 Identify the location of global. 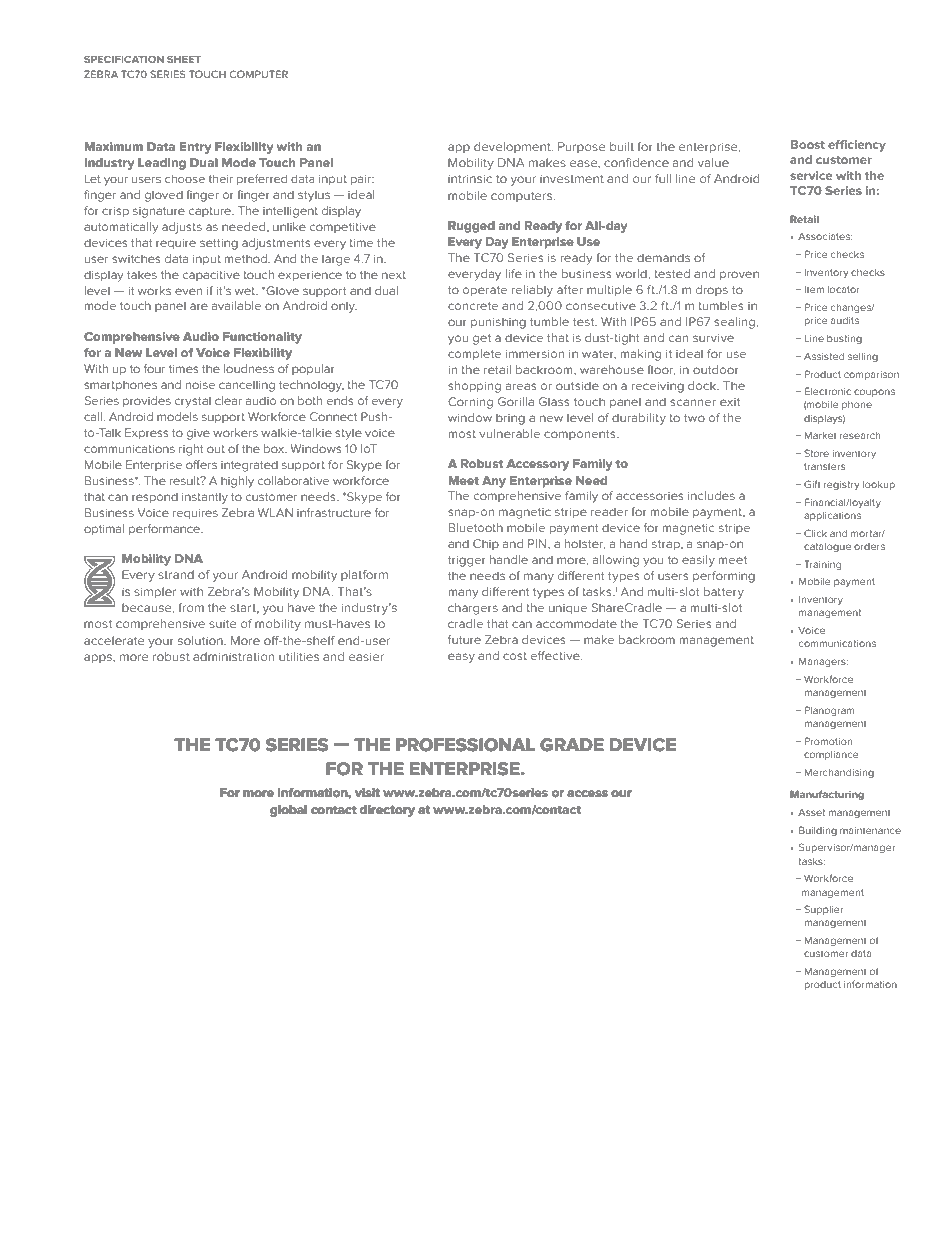
(288, 811).
